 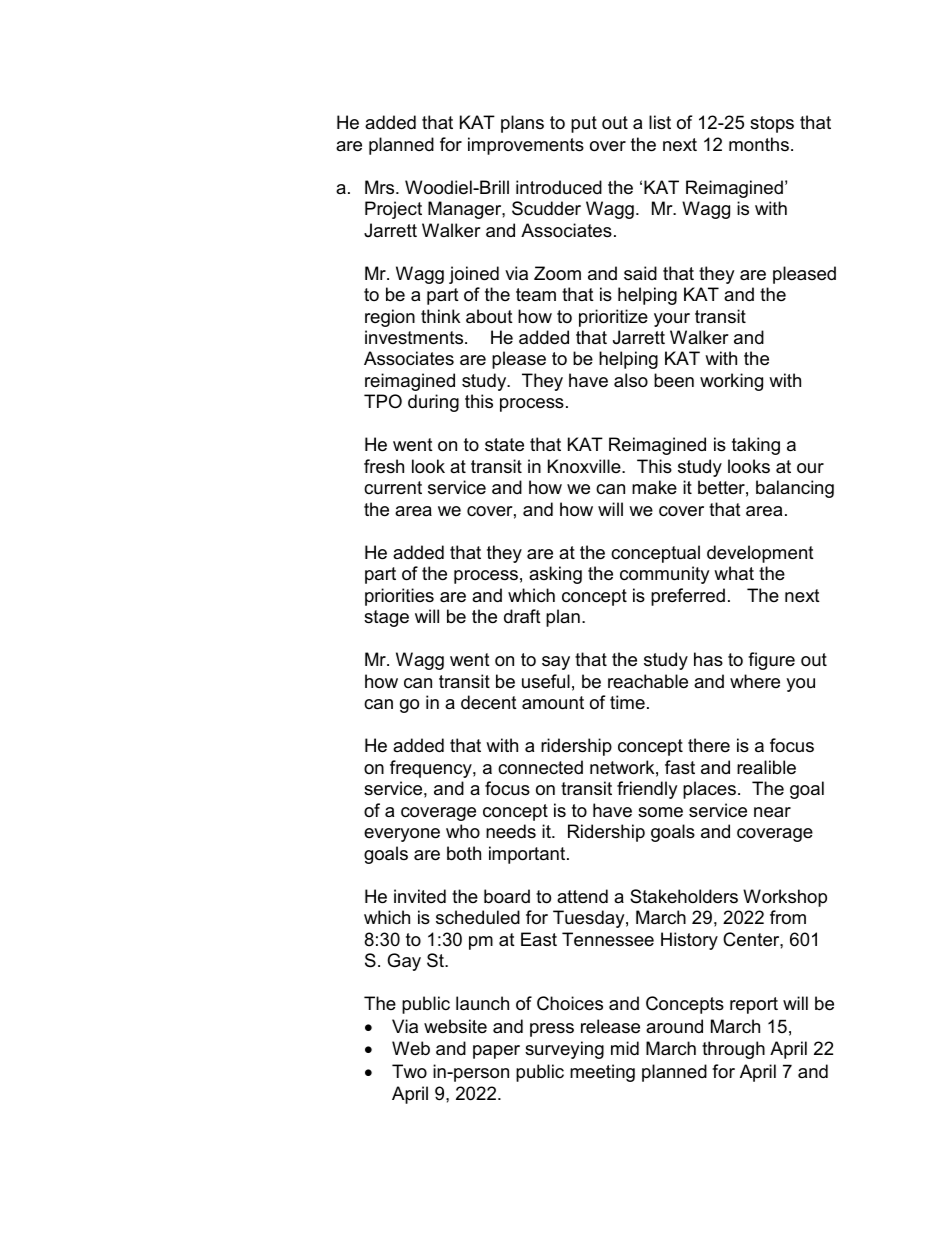 What do you see at coordinates (585, 466) in the image?
I see `Knoxville` at bounding box center [585, 466].
